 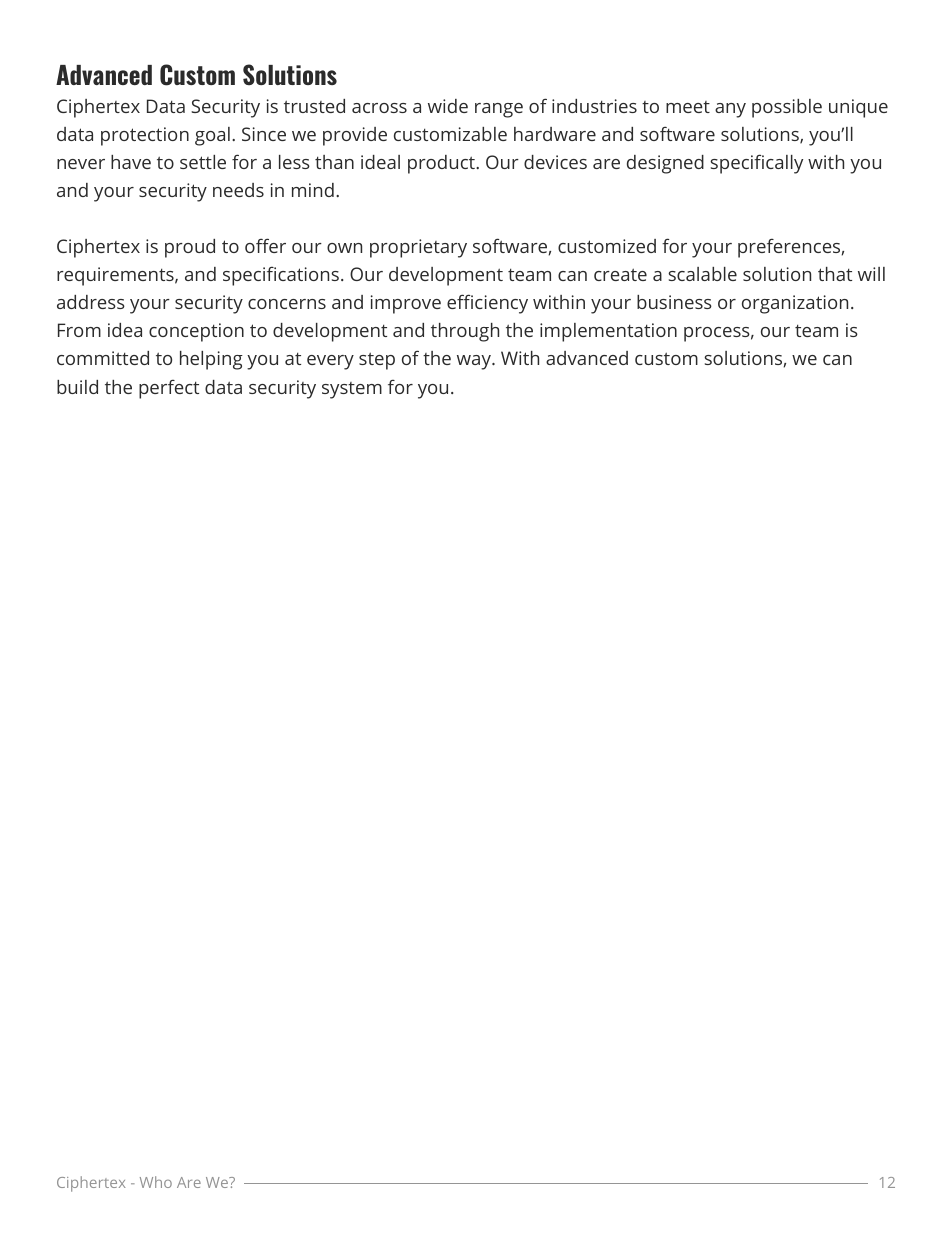 I want to click on Who, so click(x=156, y=1182).
